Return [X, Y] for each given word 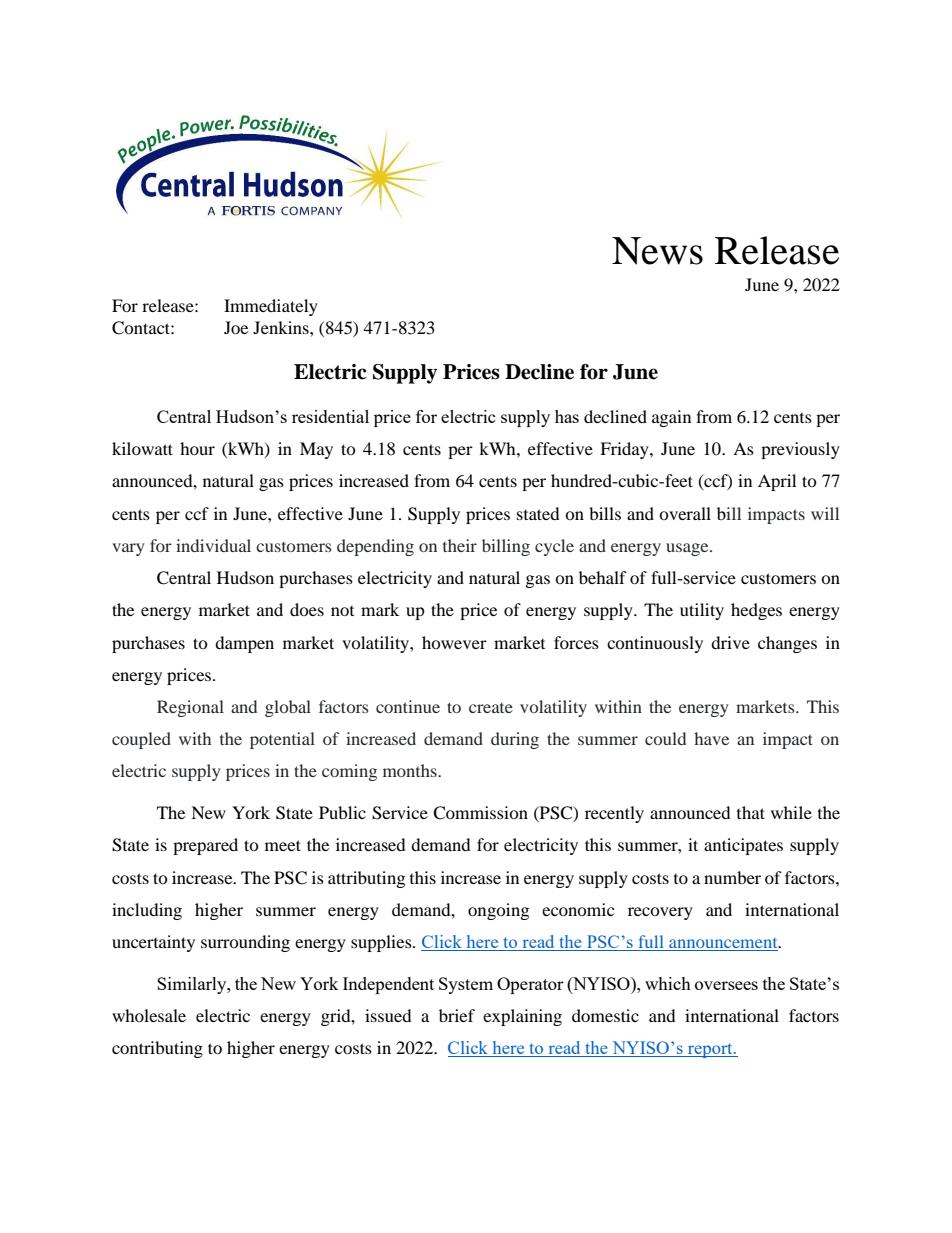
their [460, 545]
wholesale [149, 1015]
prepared [205, 846]
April [777, 482]
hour [197, 448]
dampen [244, 644]
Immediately [271, 307]
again [671, 418]
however [454, 642]
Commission [480, 813]
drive [730, 642]
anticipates [743, 846]
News [657, 251]
